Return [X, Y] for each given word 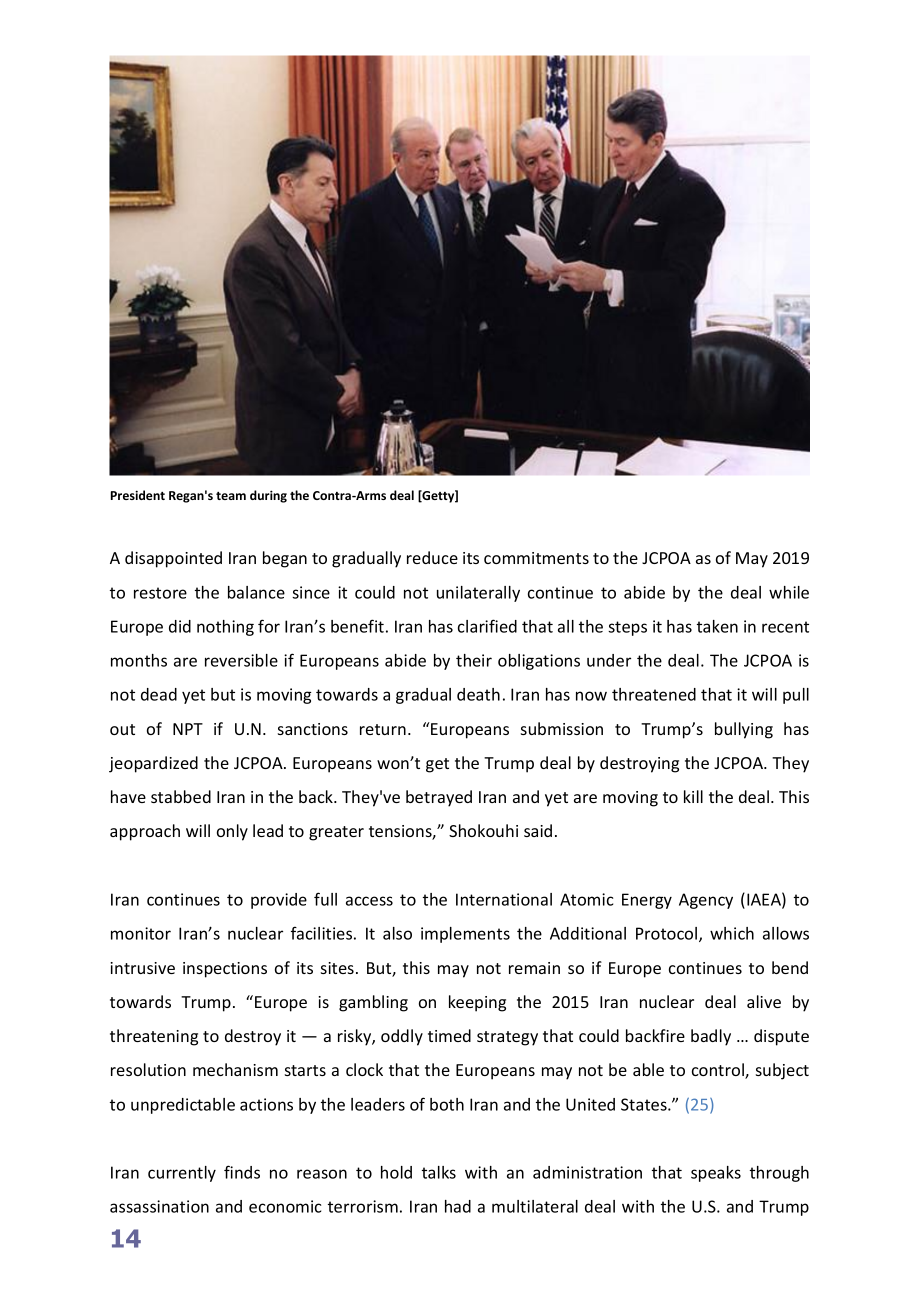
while [789, 592]
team [231, 496]
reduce [432, 557]
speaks [716, 1174]
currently [182, 1174]
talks [439, 1172]
